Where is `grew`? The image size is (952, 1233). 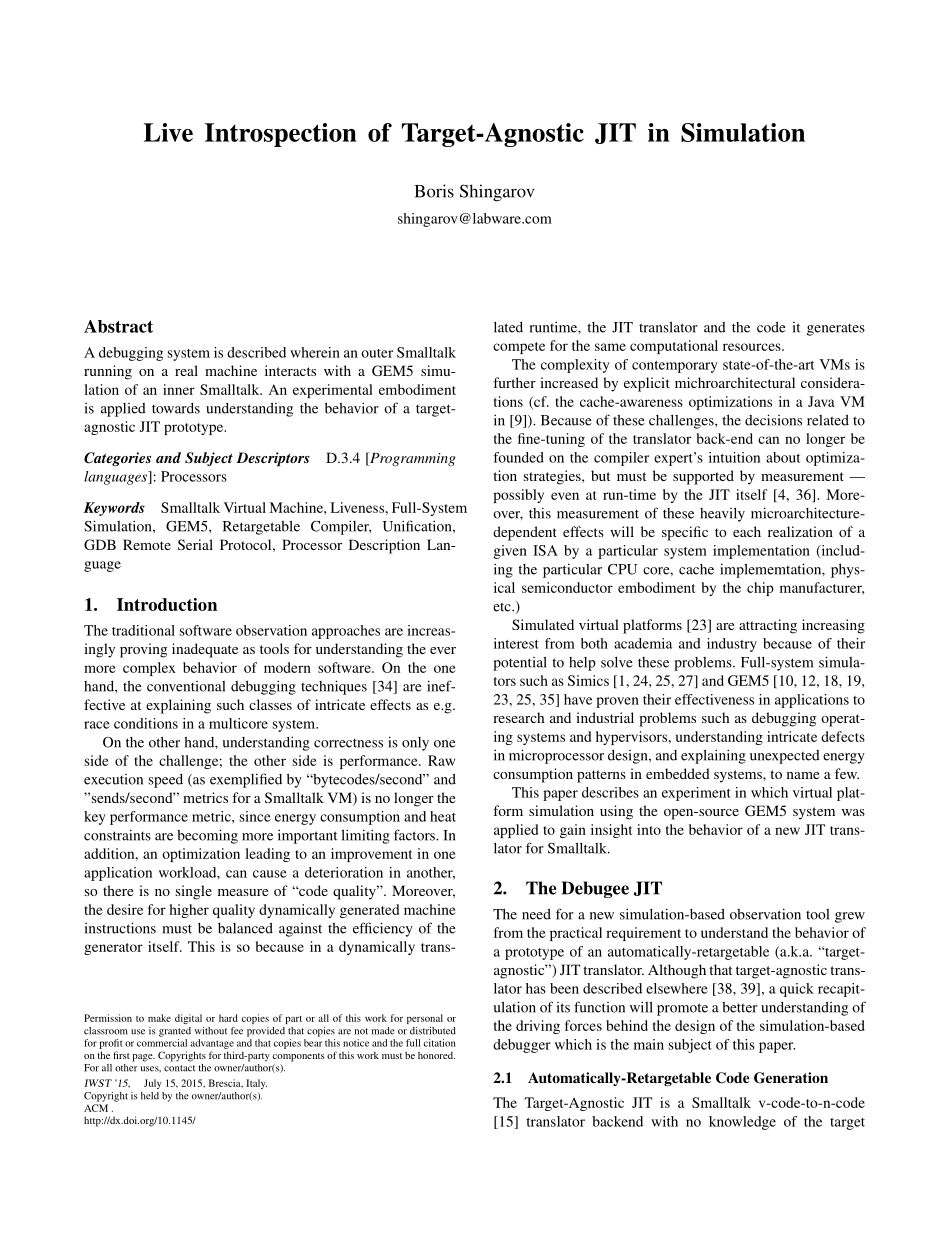
grew is located at coordinates (850, 917).
